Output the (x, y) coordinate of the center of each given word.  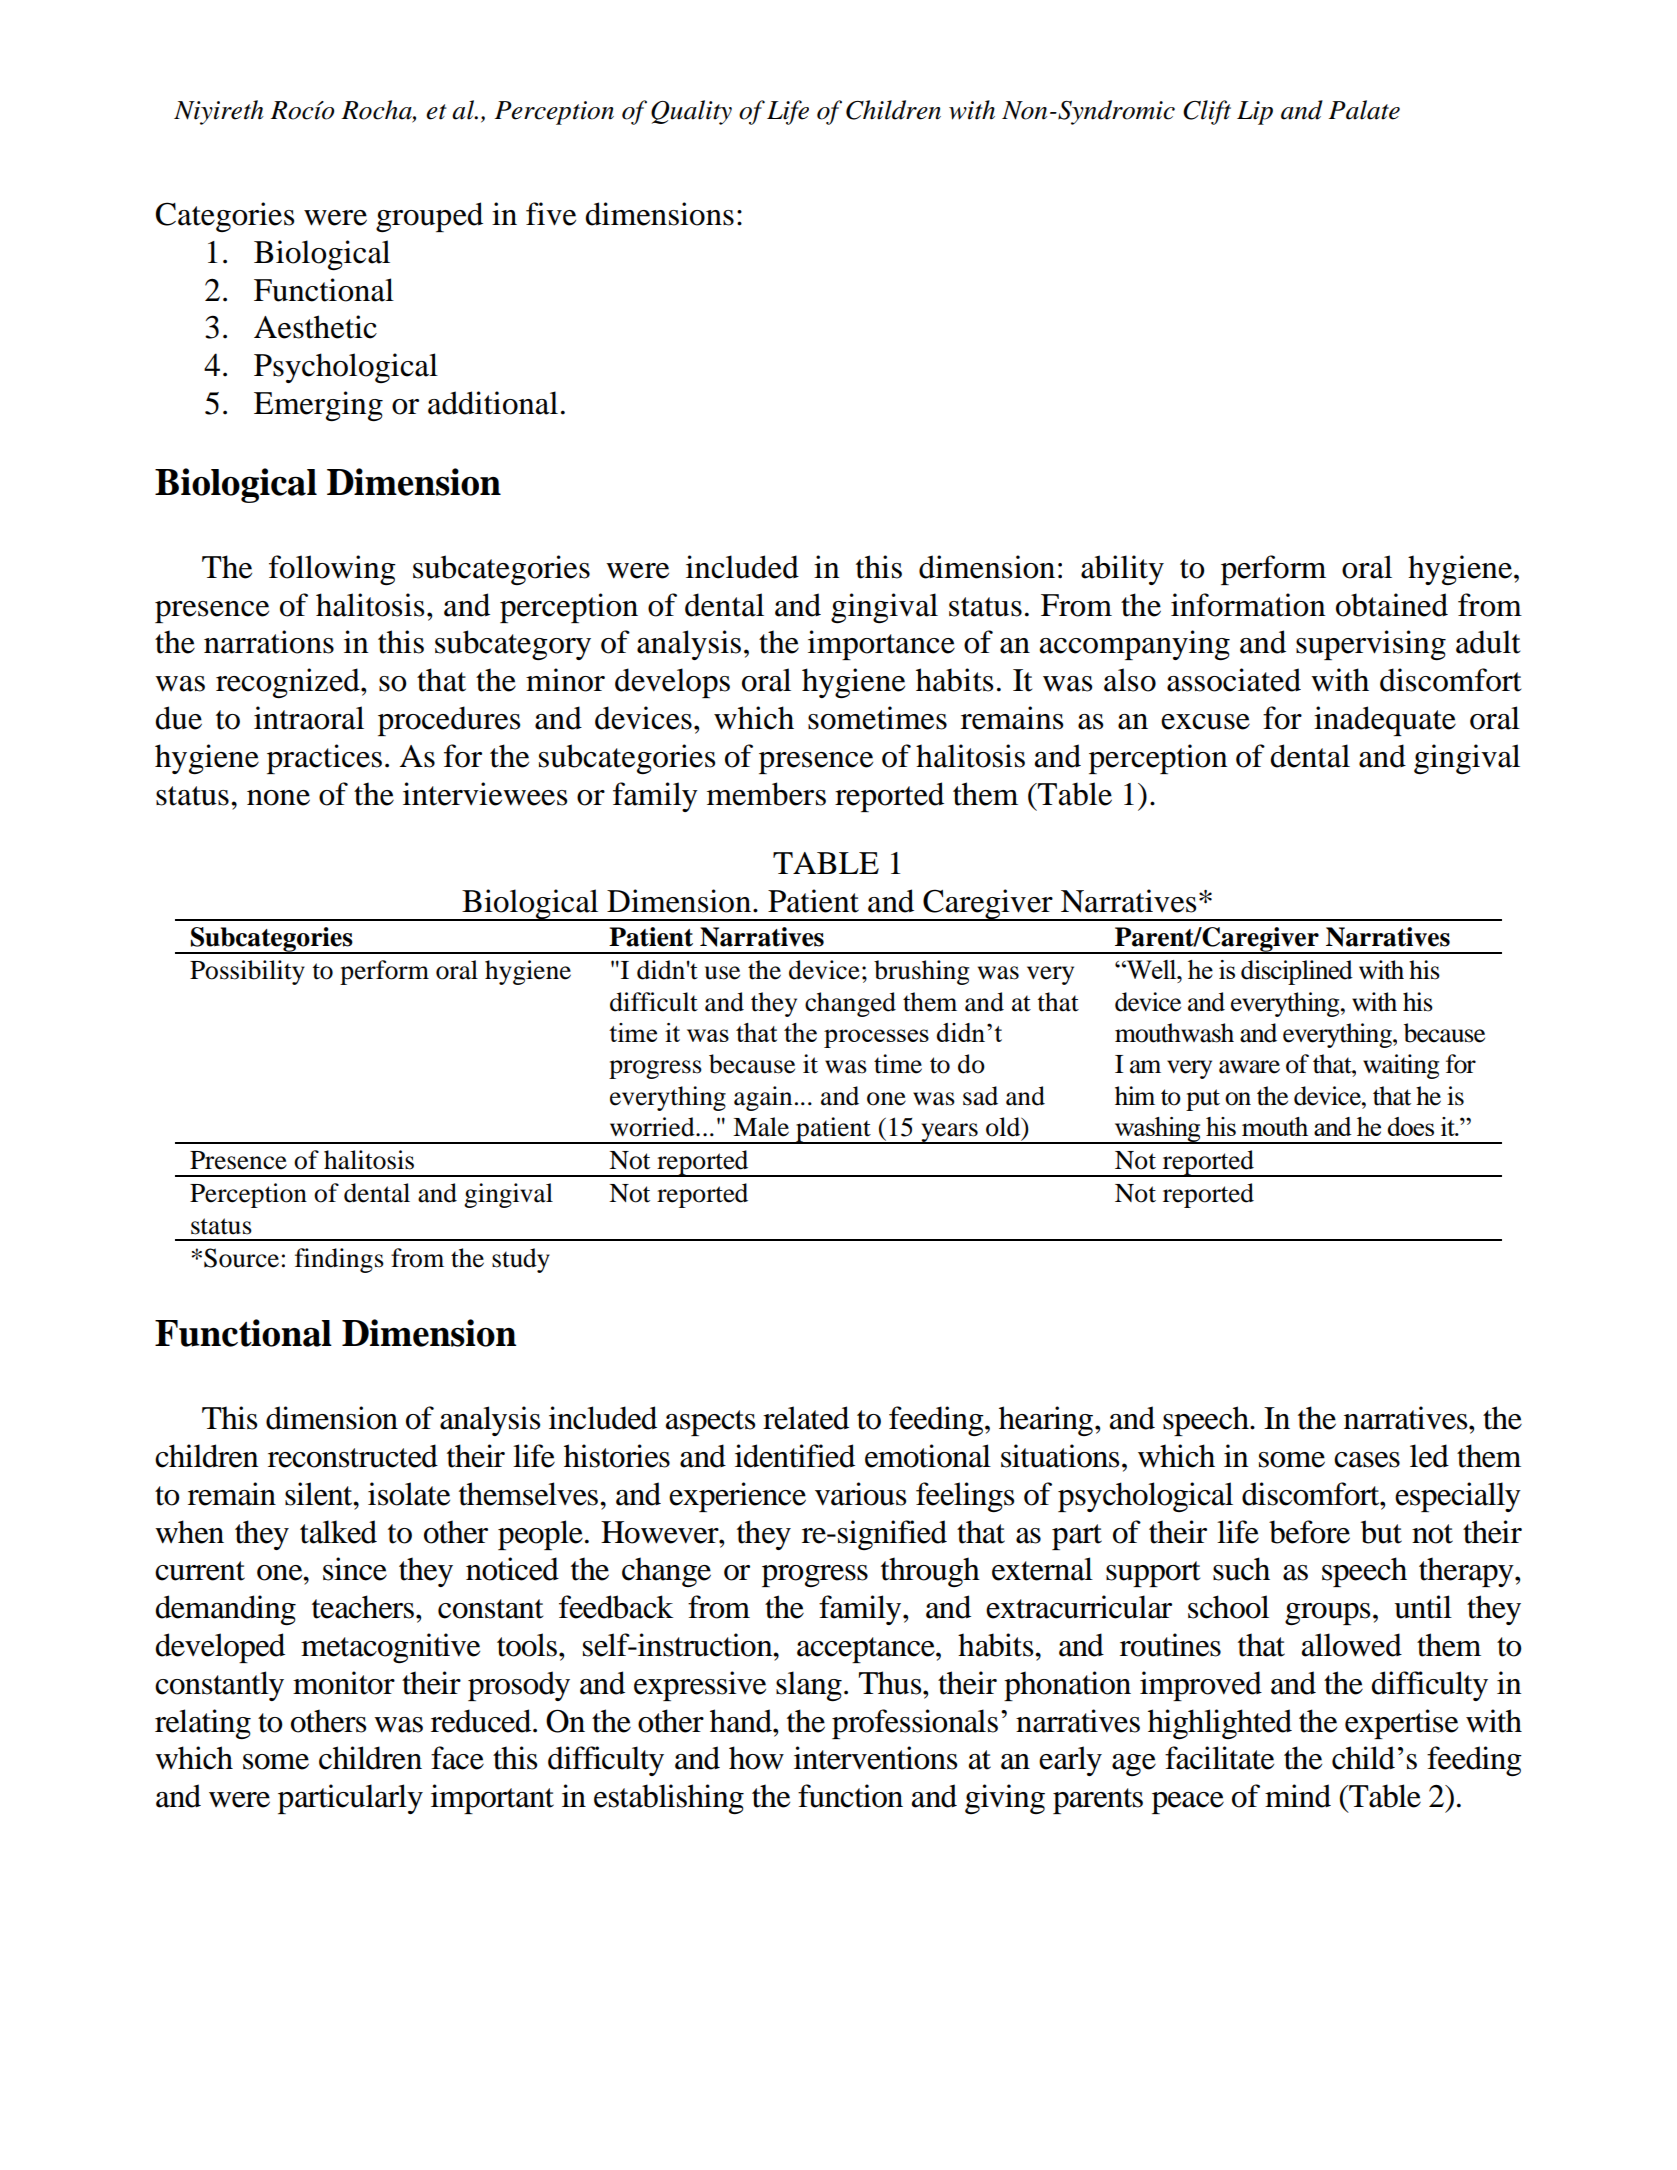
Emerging (318, 406)
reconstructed (353, 1456)
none (278, 798)
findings (339, 1260)
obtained (1392, 605)
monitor (344, 1683)
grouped (429, 217)
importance (881, 645)
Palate (1364, 110)
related (806, 1418)
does (1410, 1126)
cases (1367, 1460)
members (766, 794)
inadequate (1385, 721)
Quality (691, 112)
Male (761, 1127)
